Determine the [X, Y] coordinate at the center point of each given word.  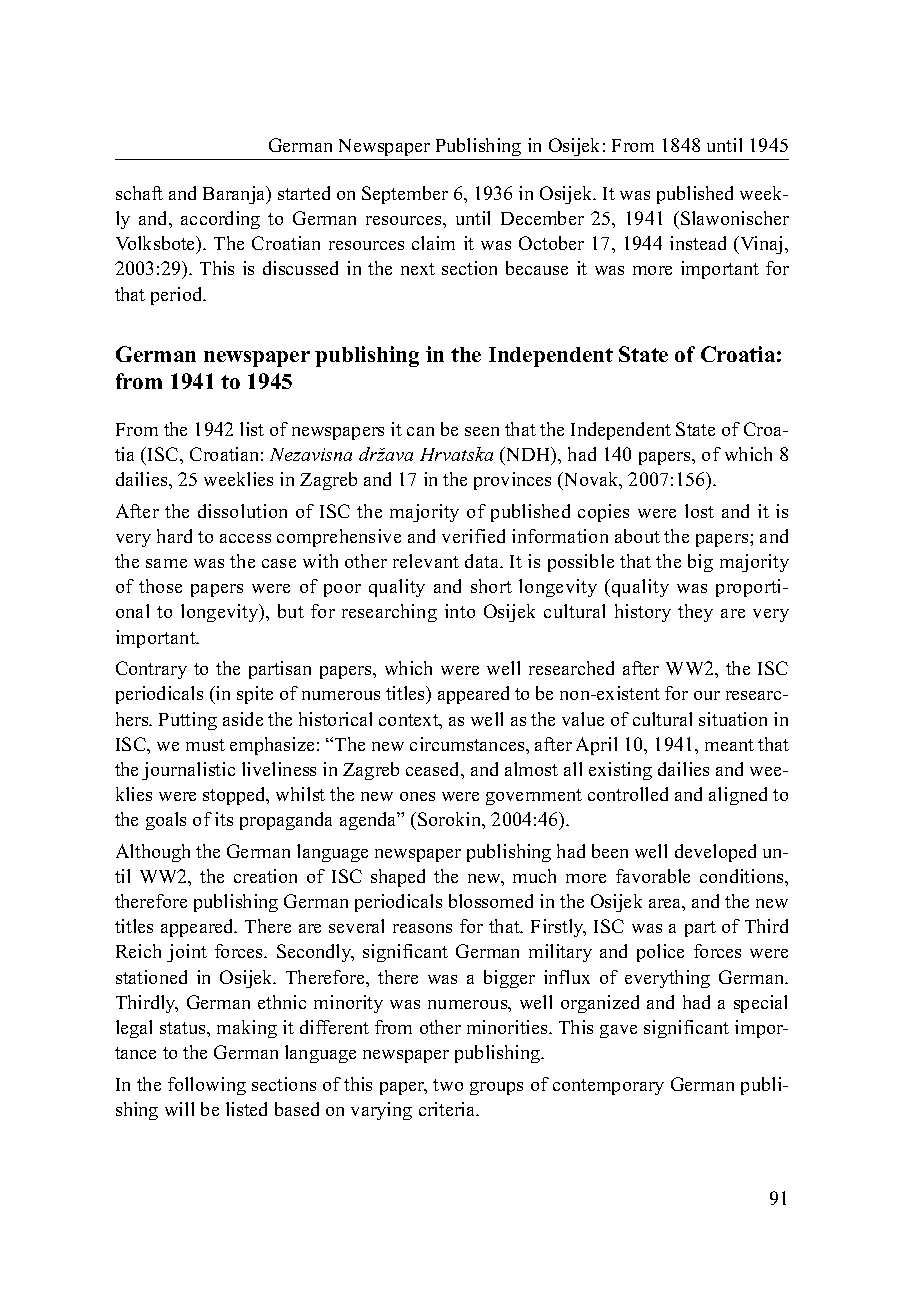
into [460, 611]
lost [699, 511]
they [695, 613]
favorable [653, 876]
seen [482, 431]
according [220, 220]
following [207, 1086]
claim [433, 243]
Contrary [151, 670]
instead [698, 243]
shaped [398, 878]
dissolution [242, 511]
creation [265, 876]
